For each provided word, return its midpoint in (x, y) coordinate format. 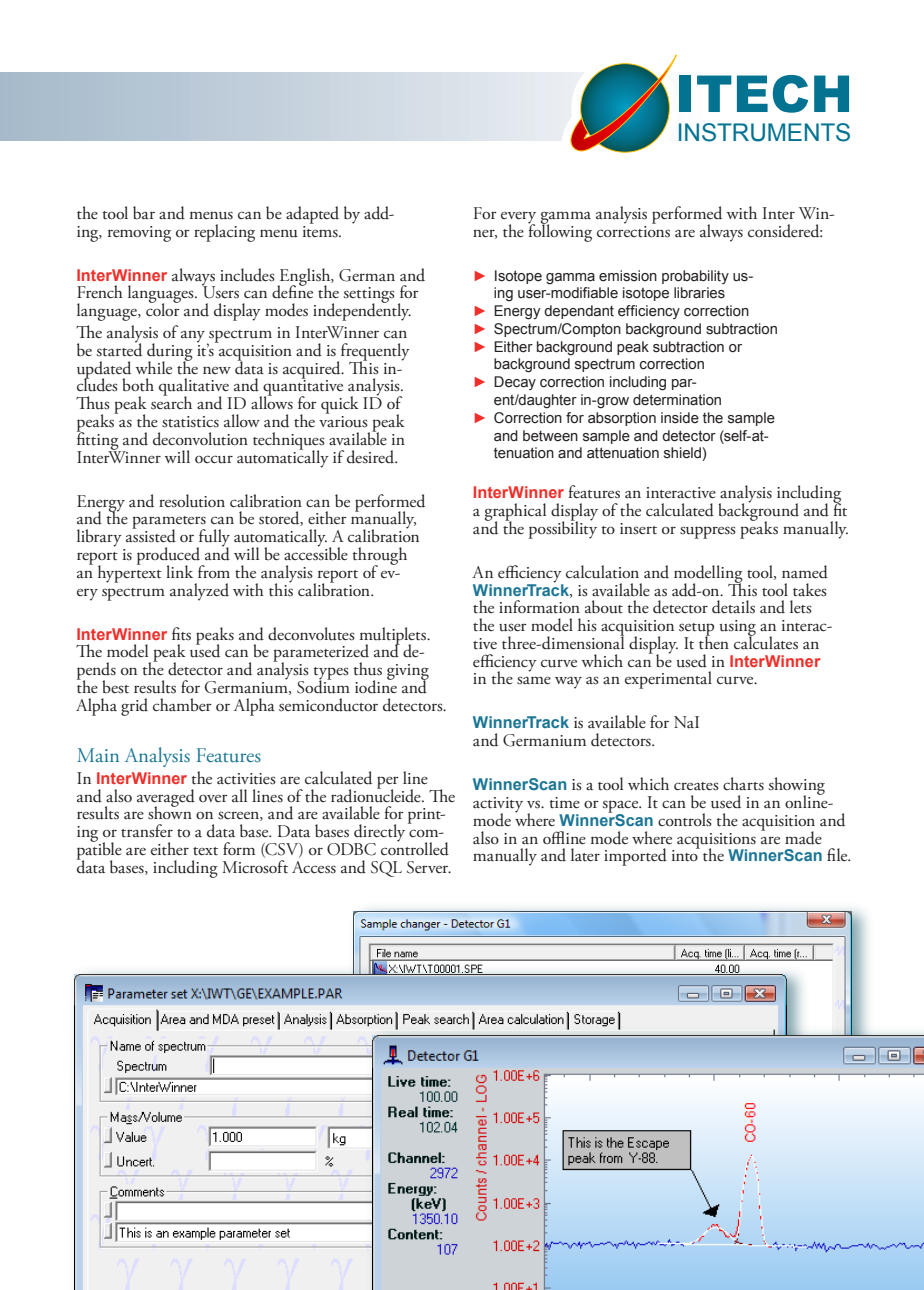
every (518, 218)
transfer (147, 831)
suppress (708, 532)
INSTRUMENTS (764, 132)
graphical (515, 513)
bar (144, 213)
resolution (192, 501)
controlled (415, 848)
